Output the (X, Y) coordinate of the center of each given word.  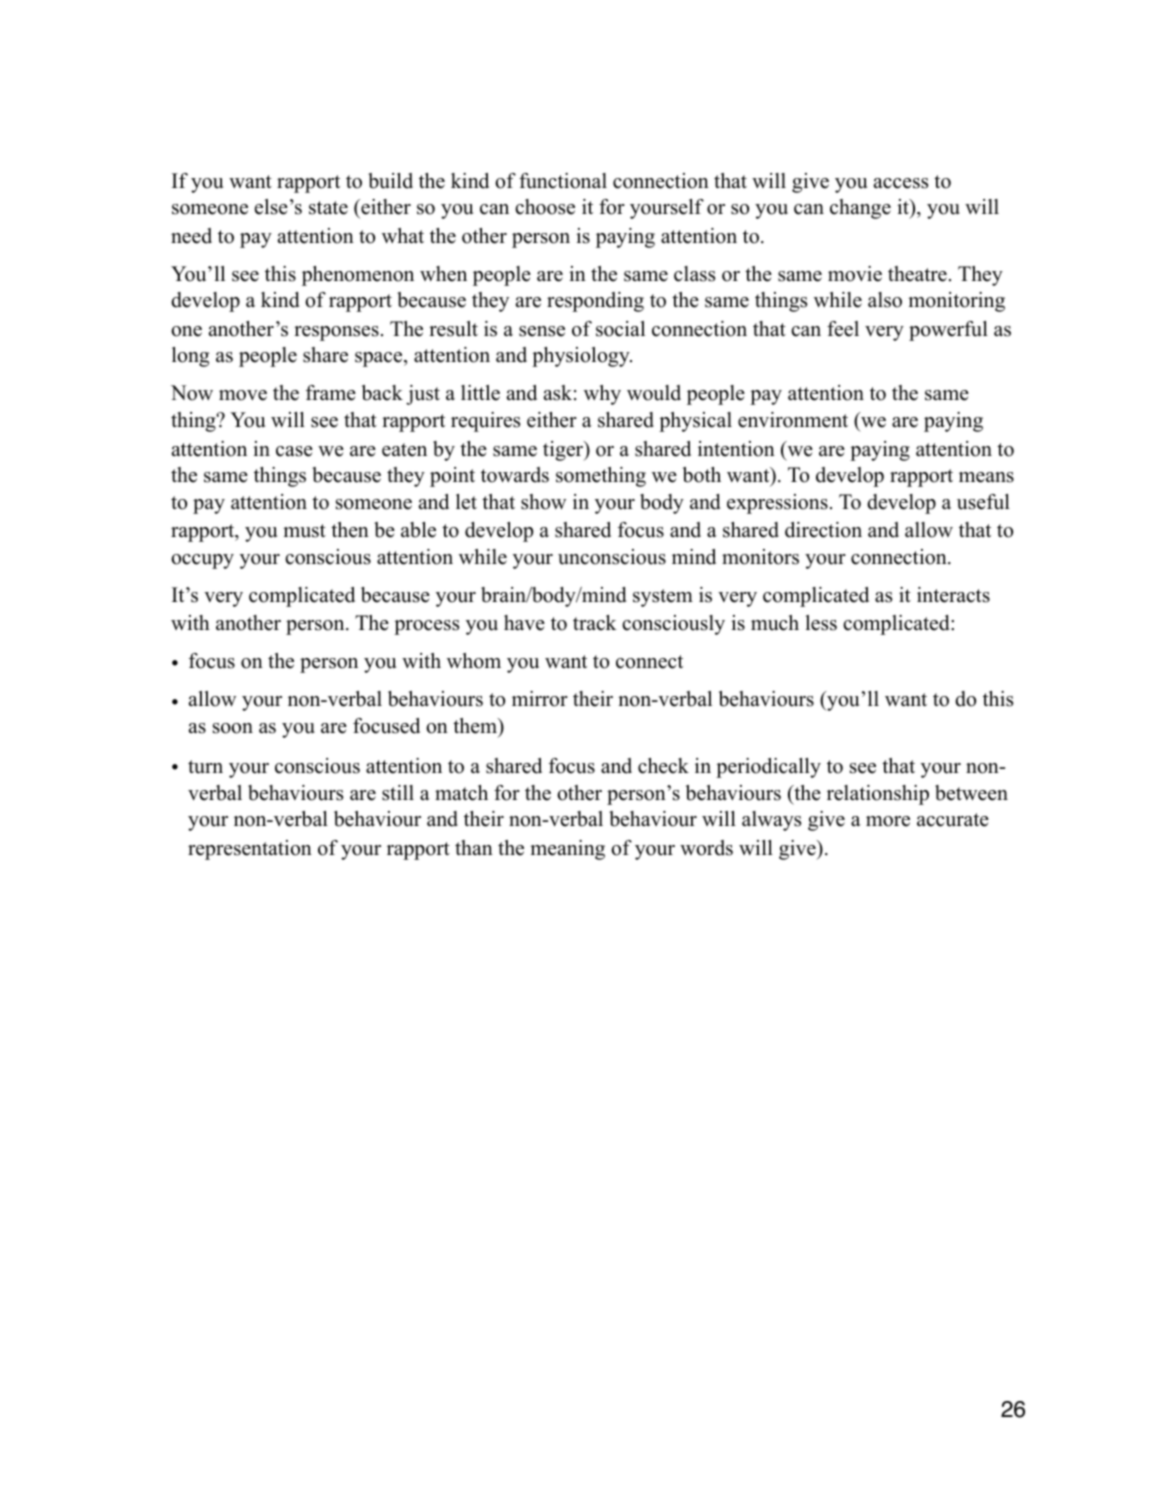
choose (545, 207)
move (243, 395)
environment (793, 420)
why (602, 395)
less (821, 623)
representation (250, 850)
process (426, 627)
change (860, 209)
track (595, 623)
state (328, 208)
